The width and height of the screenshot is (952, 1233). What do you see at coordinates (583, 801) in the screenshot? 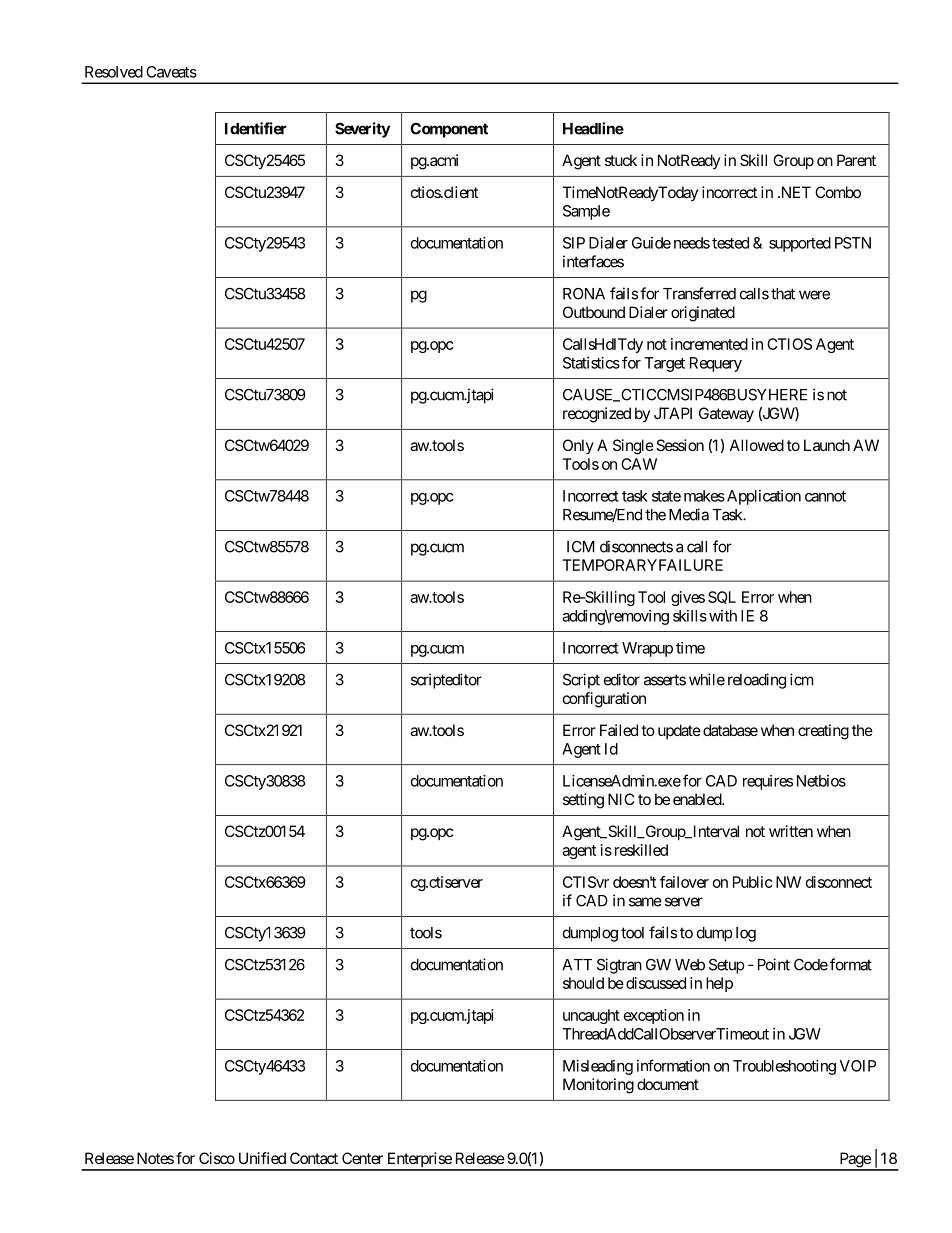
I see `setting` at bounding box center [583, 801].
